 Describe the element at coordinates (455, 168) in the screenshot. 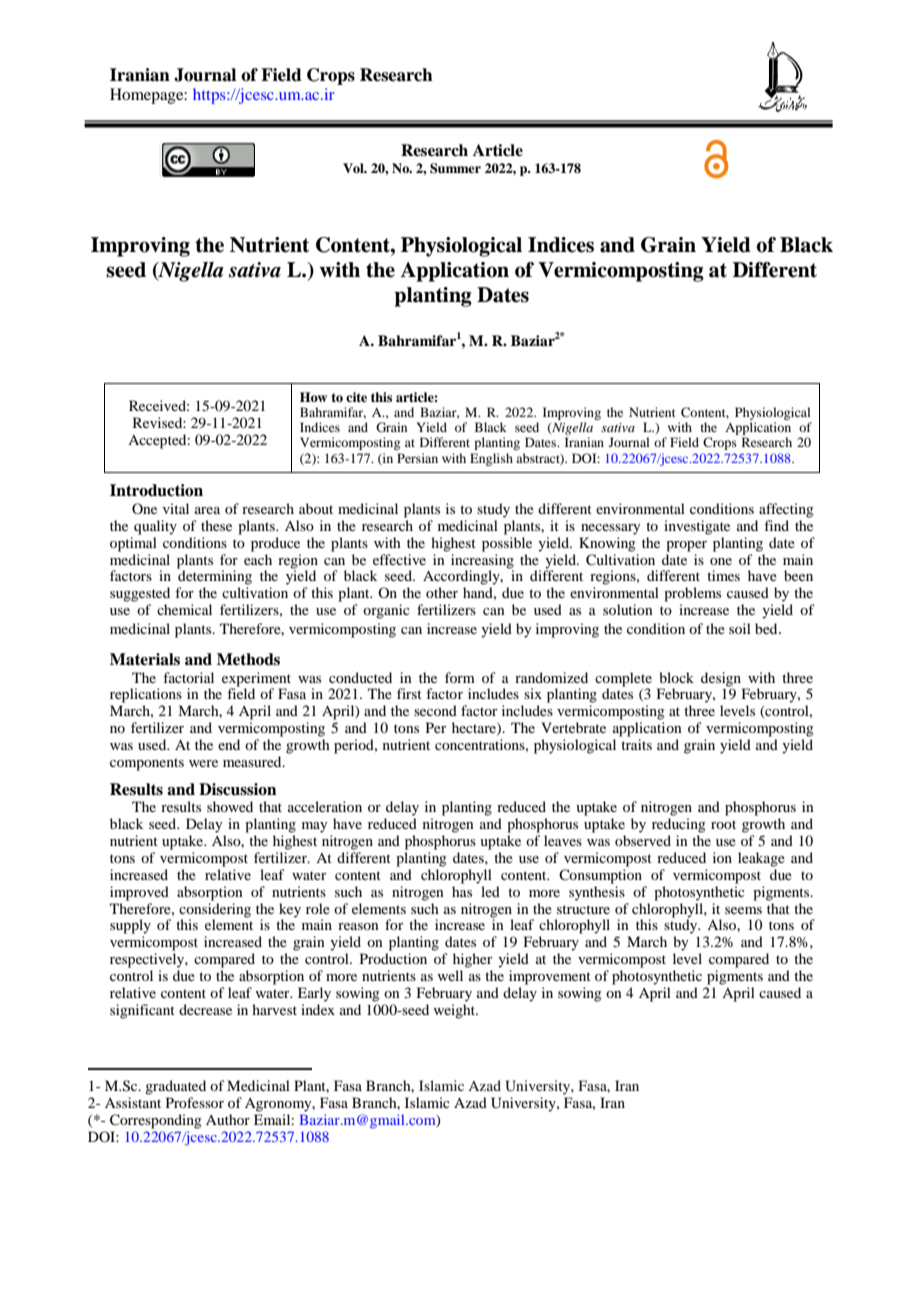

I see `Summer` at that location.
